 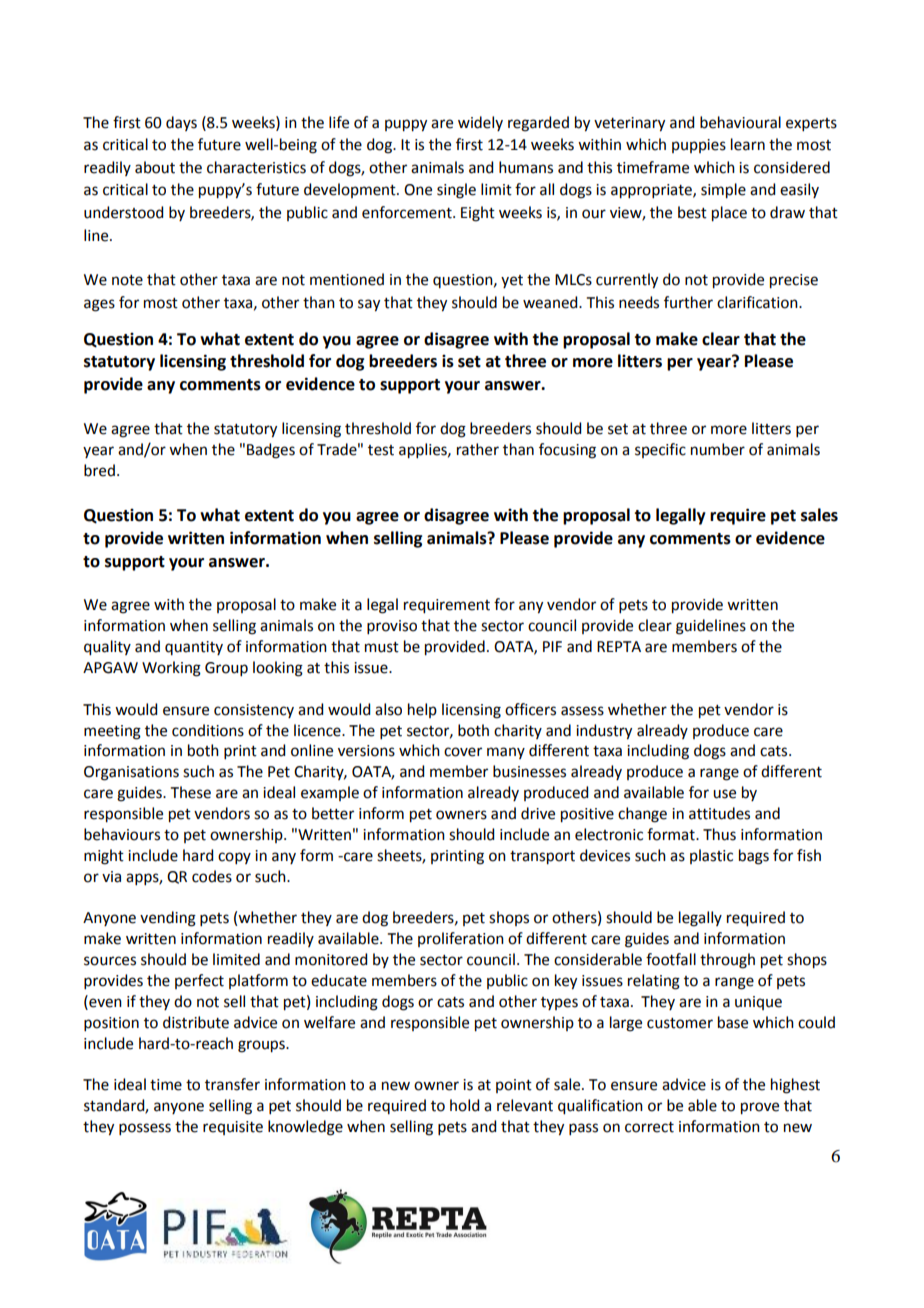 What do you see at coordinates (194, 648) in the page?
I see `quantity` at bounding box center [194, 648].
